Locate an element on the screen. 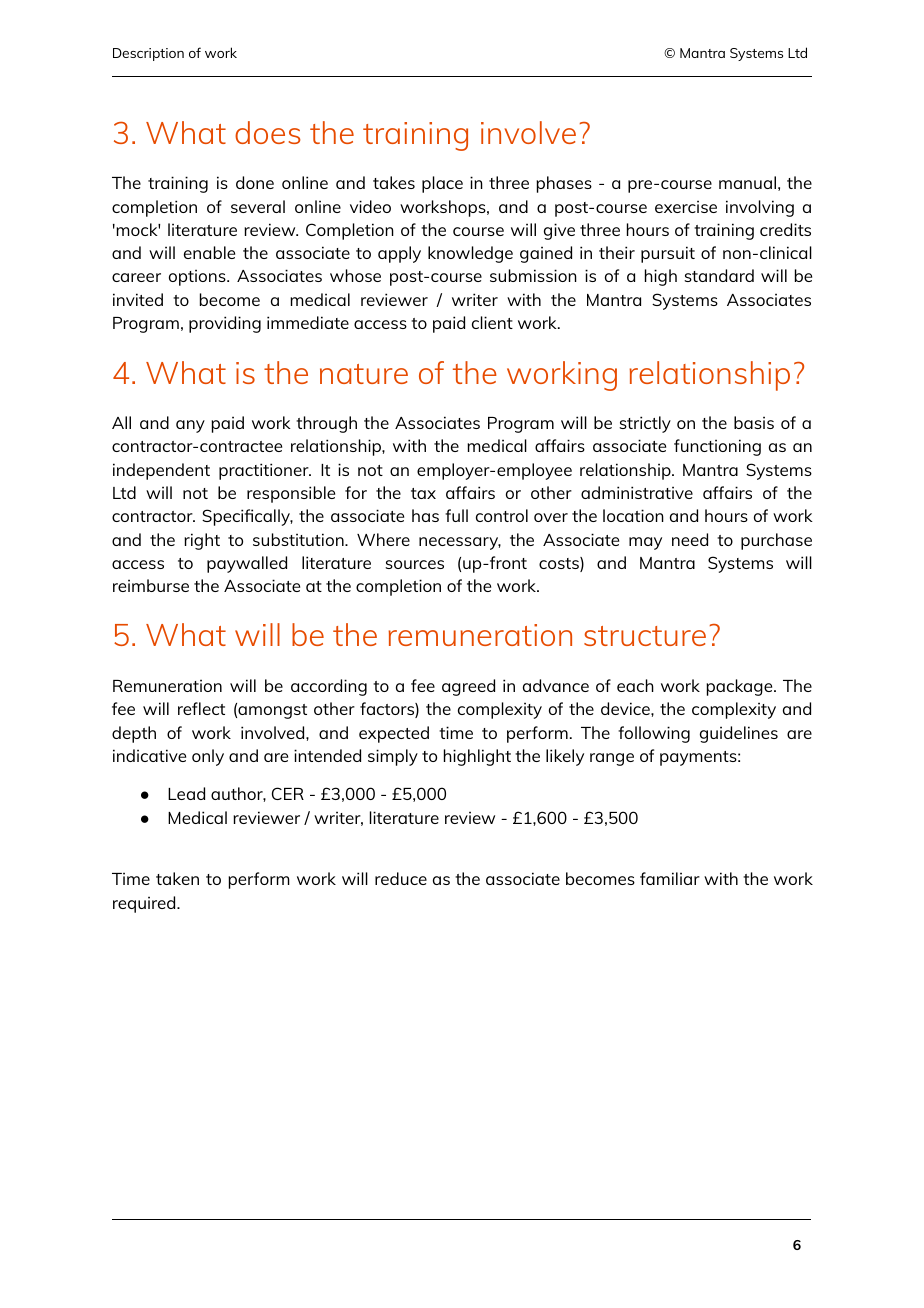 The width and height of the screenshot is (924, 1308). place is located at coordinates (442, 184).
